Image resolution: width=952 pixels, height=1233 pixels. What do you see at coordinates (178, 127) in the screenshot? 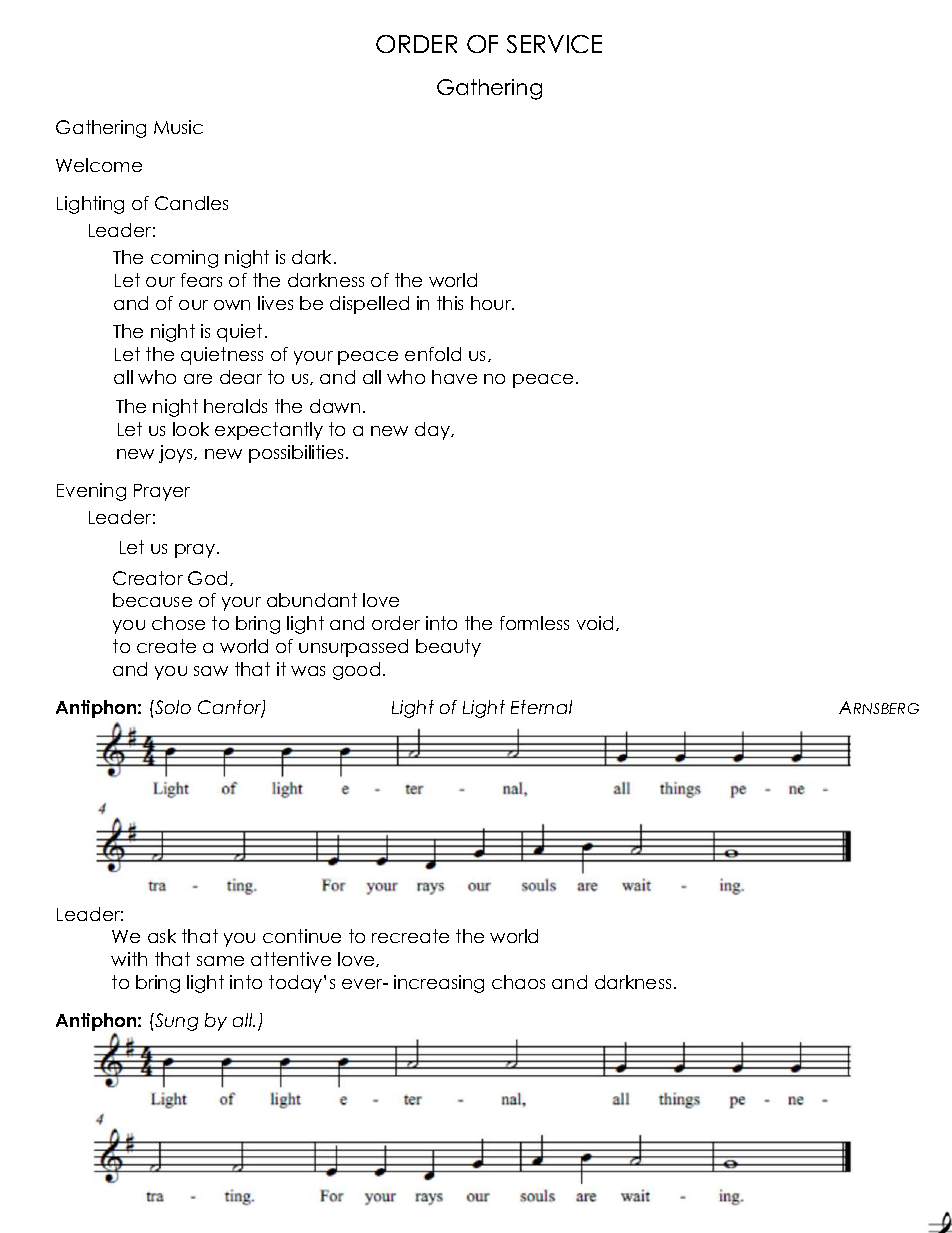
I see `Music` at bounding box center [178, 127].
